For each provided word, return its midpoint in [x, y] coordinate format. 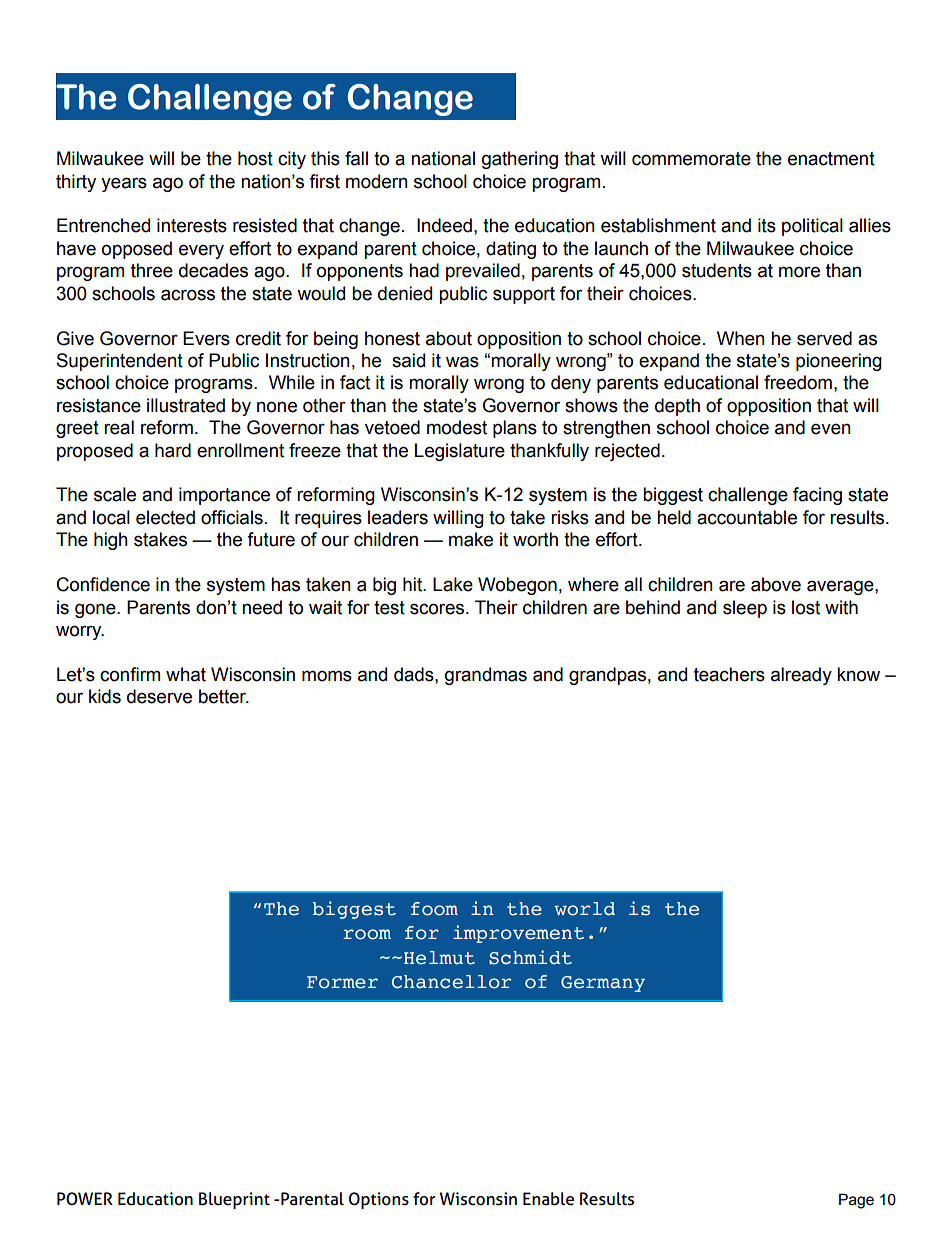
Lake [453, 584]
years [124, 184]
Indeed [444, 225]
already [801, 676]
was [462, 362]
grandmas [486, 676]
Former [342, 982]
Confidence [103, 584]
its [767, 225]
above [776, 584]
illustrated [186, 405]
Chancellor [452, 982]
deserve [159, 696]
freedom [798, 382]
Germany [603, 984]
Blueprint [234, 1200]
